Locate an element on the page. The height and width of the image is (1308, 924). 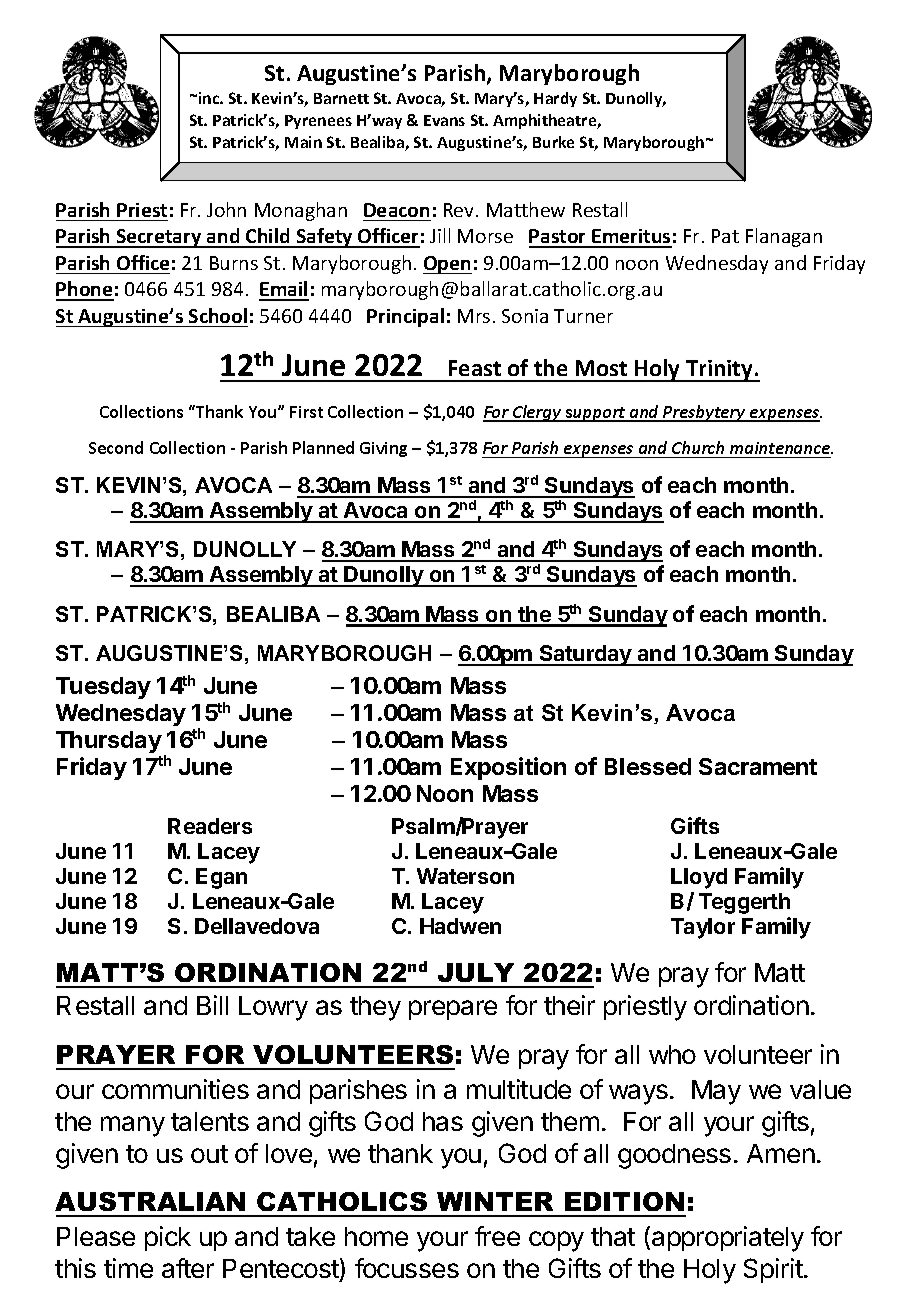
pick is located at coordinates (168, 1238).
